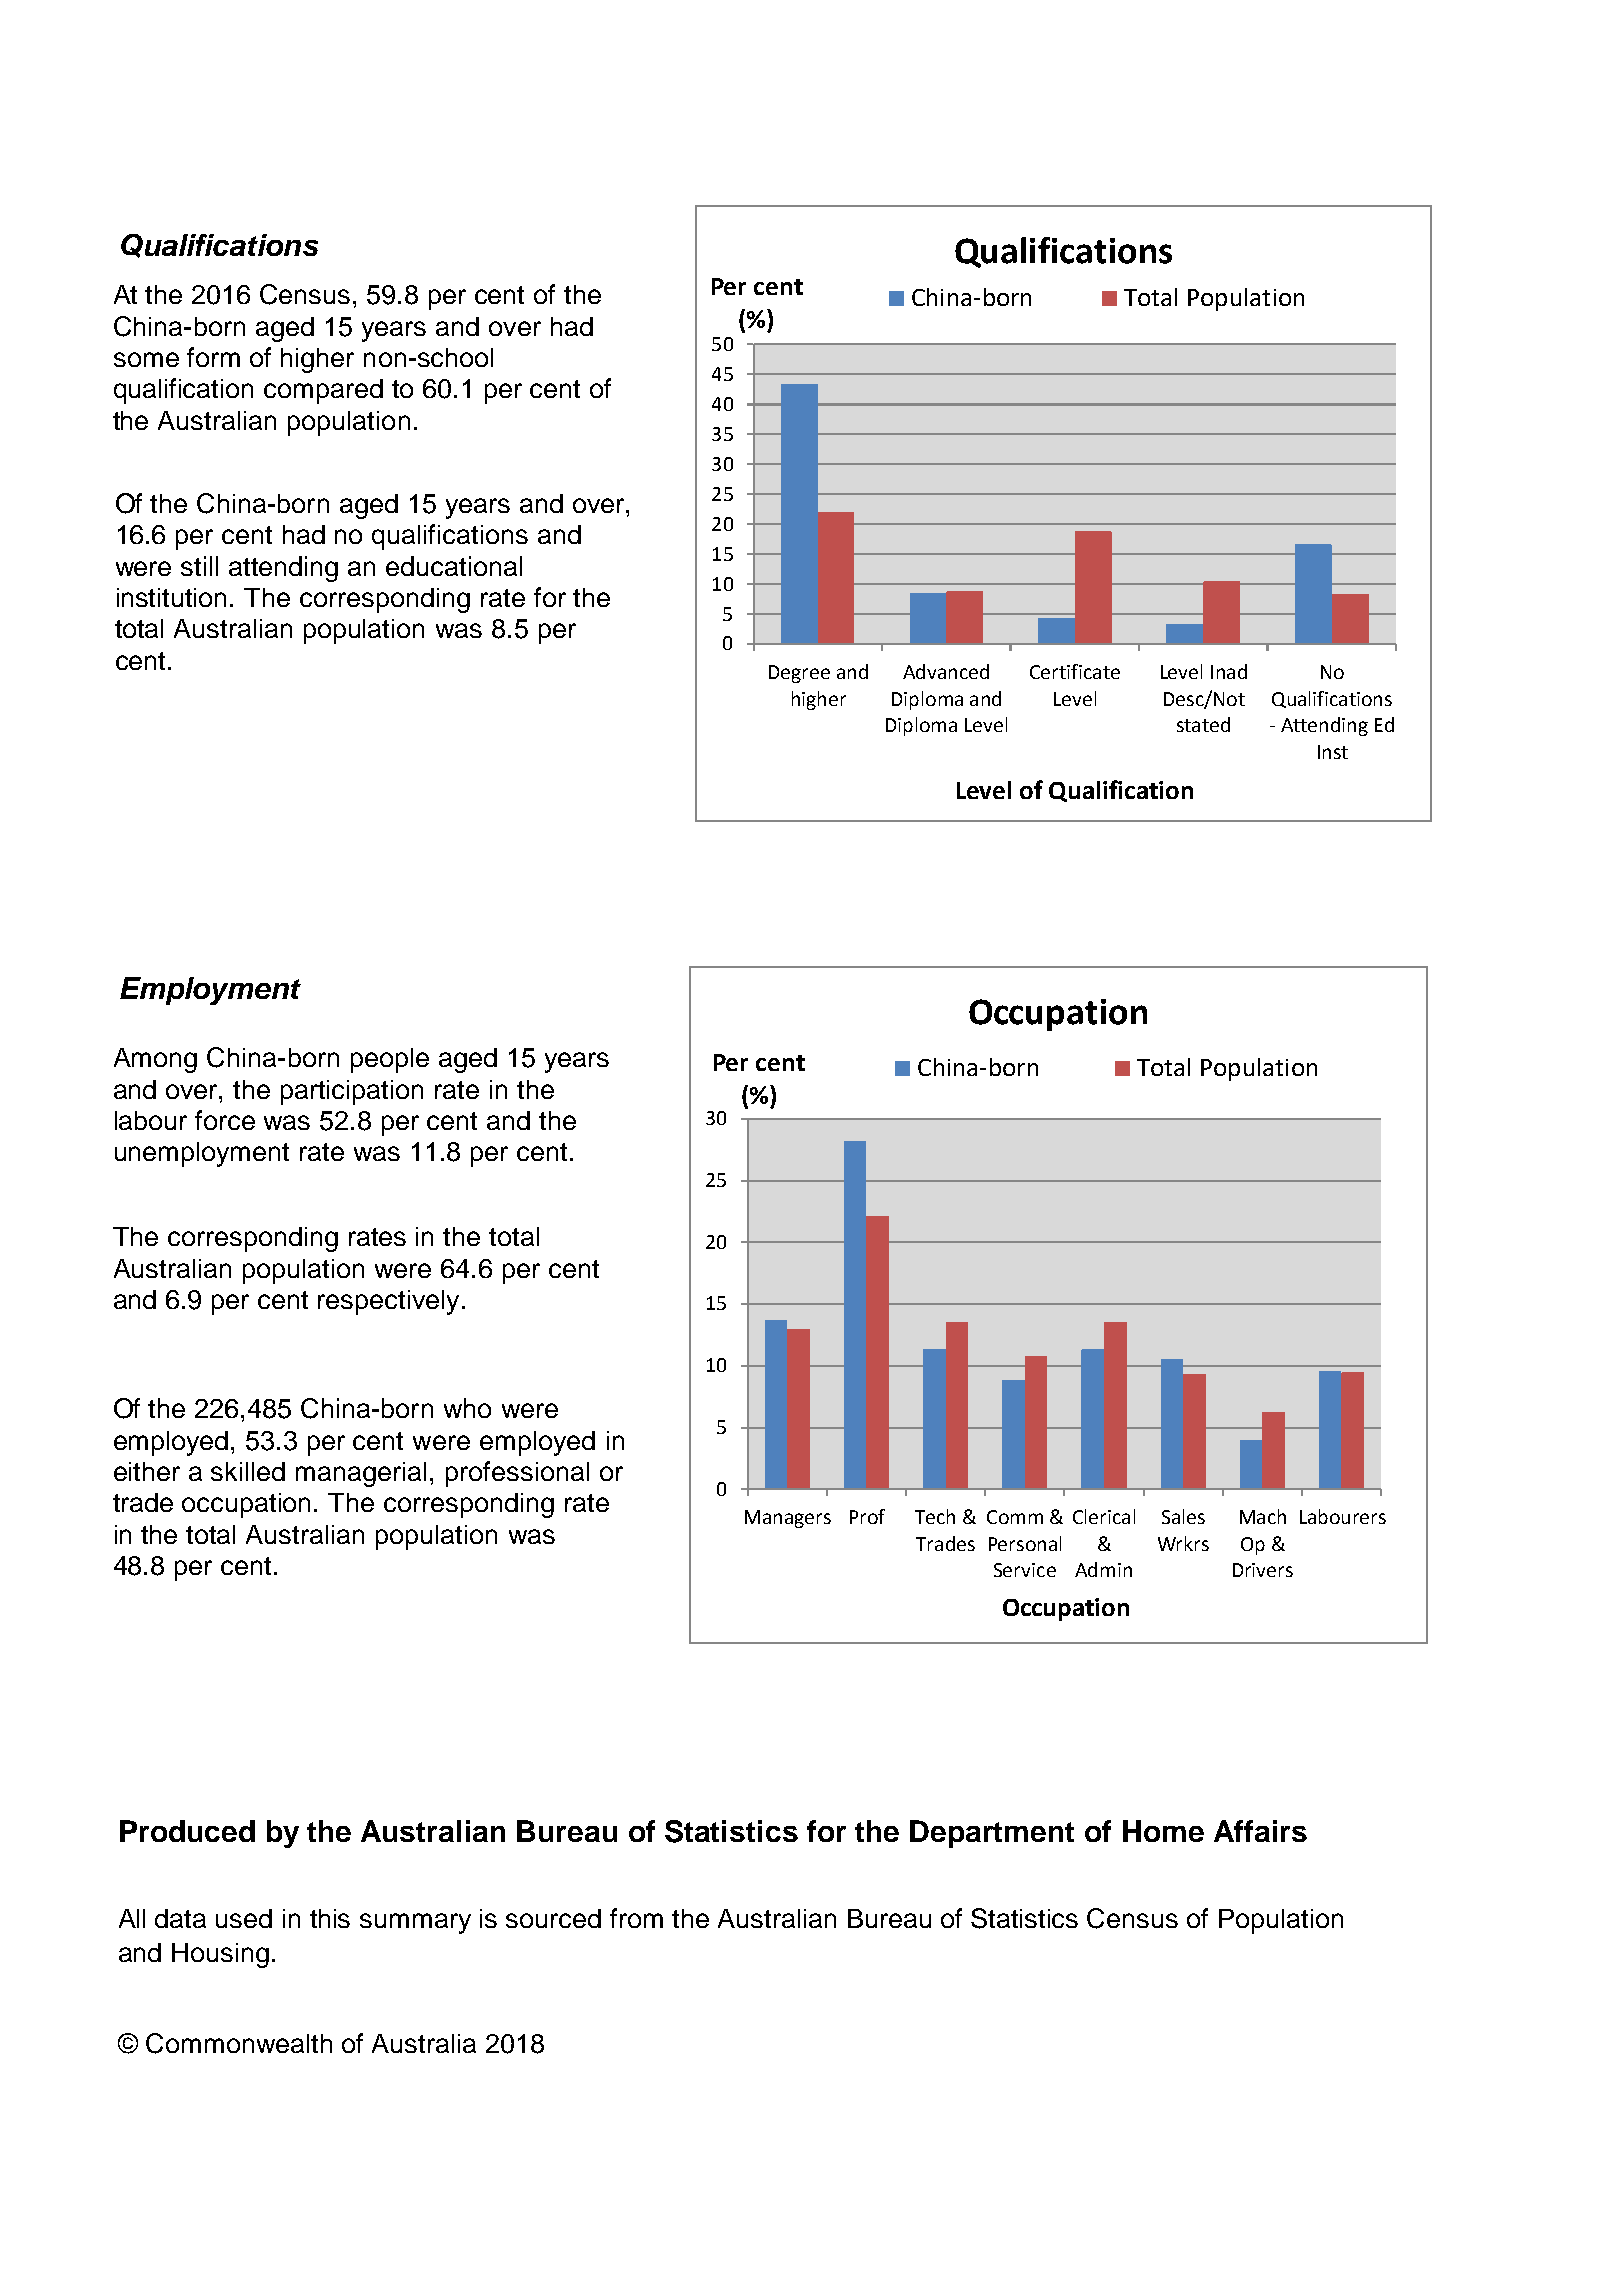 This image has width=1622, height=2294. What do you see at coordinates (799, 674) in the image?
I see `Degree` at bounding box center [799, 674].
